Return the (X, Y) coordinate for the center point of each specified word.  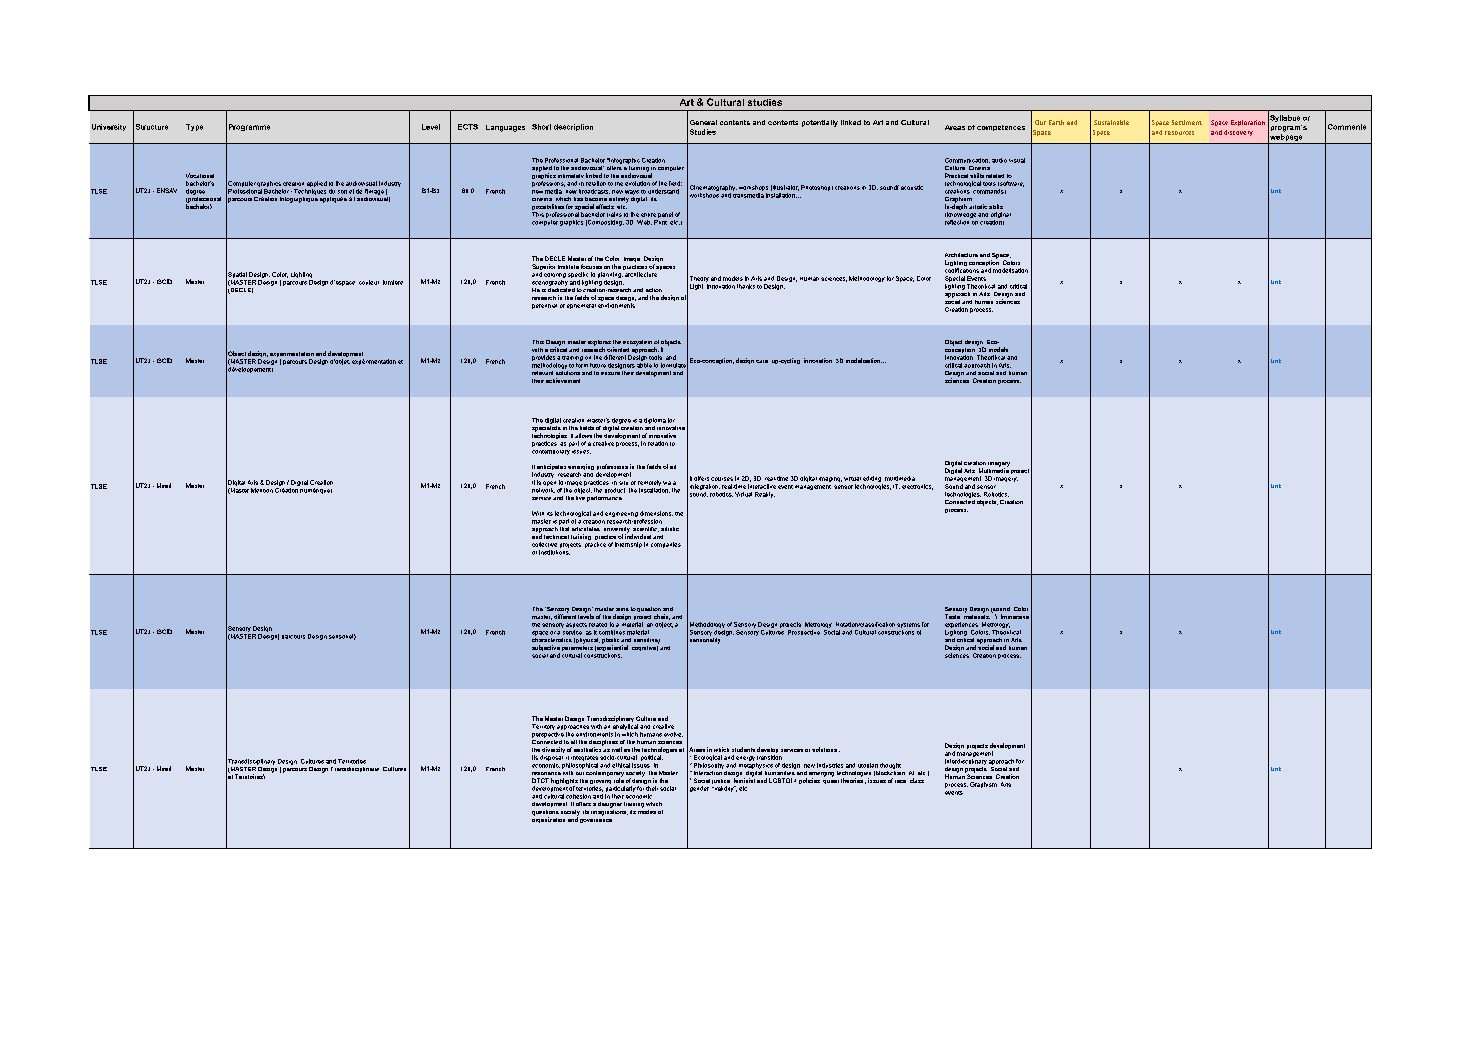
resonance (546, 773)
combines (612, 632)
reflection (957, 222)
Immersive (1015, 616)
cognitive (645, 647)
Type (194, 127)
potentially (820, 123)
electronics (917, 487)
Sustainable (1111, 122)
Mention (262, 490)
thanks (746, 286)
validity (724, 789)
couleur (369, 282)
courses (722, 479)
